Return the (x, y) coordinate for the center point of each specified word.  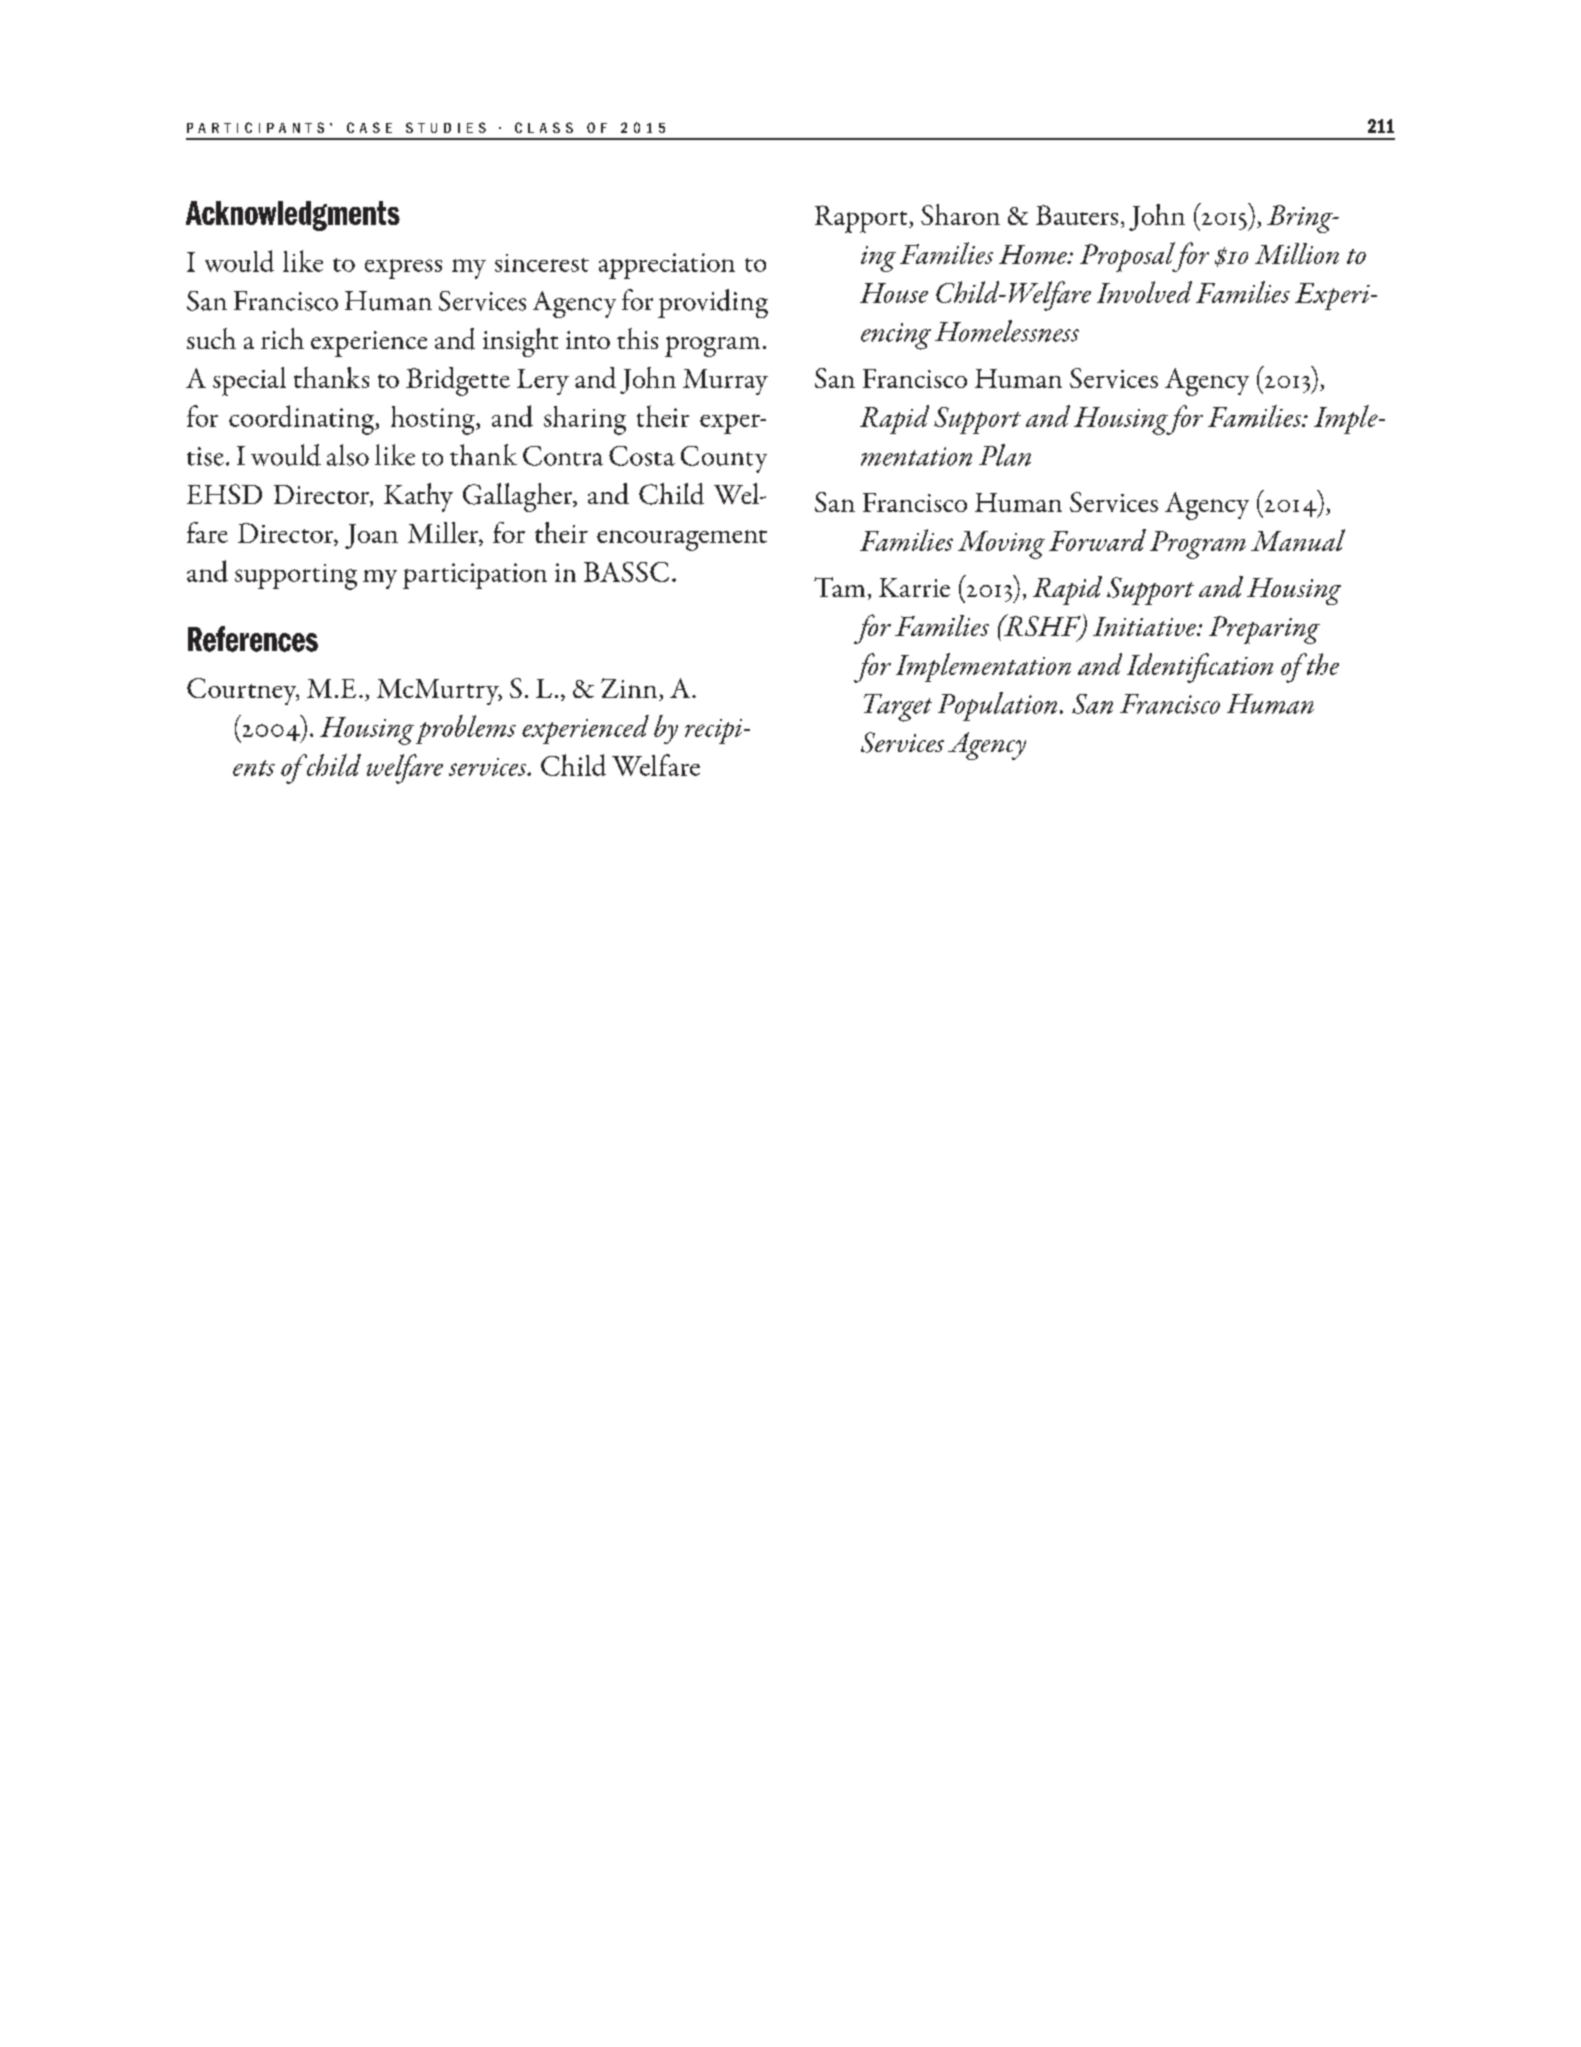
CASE (369, 127)
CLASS (544, 127)
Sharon (960, 214)
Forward (1097, 540)
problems (466, 729)
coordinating (303, 420)
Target (898, 708)
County (724, 459)
